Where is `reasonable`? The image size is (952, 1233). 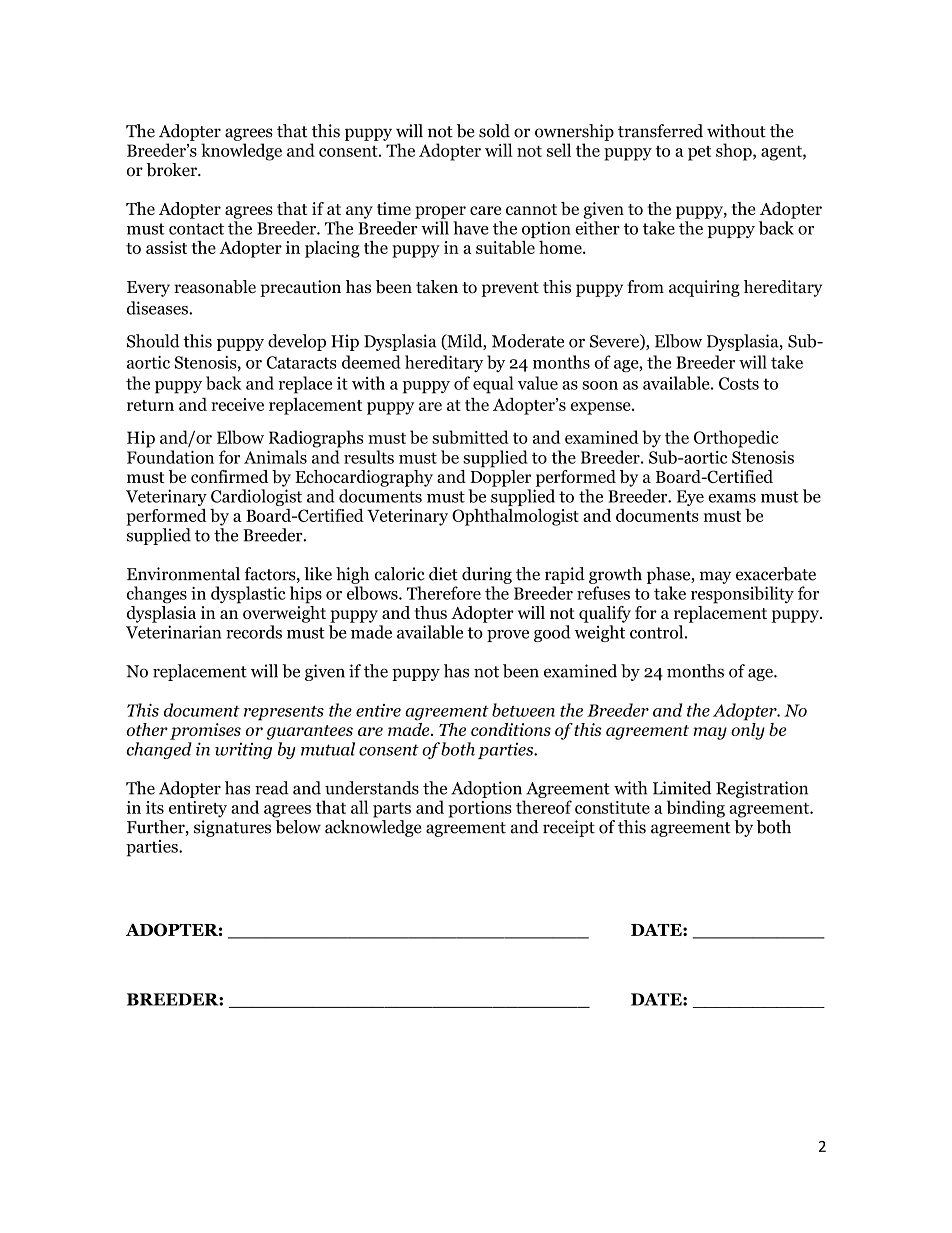 reasonable is located at coordinates (215, 287).
